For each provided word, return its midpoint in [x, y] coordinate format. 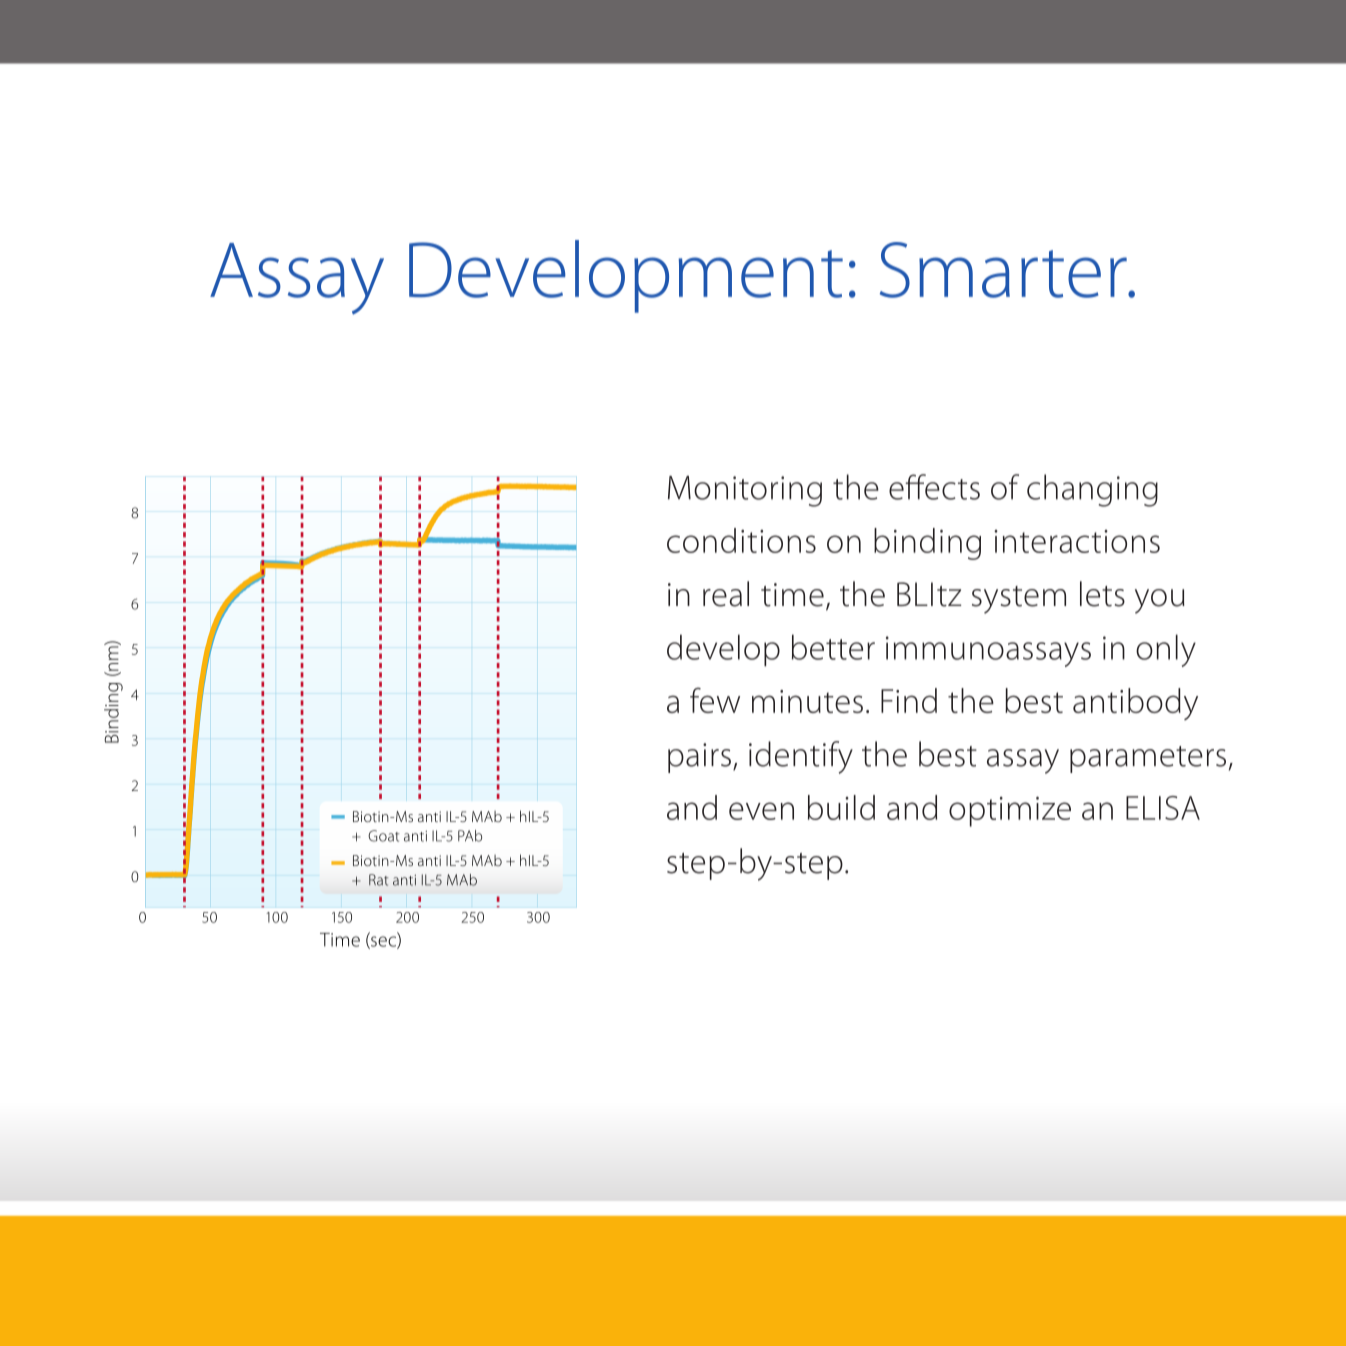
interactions [1077, 541]
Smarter [1004, 270]
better [833, 647]
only [1166, 650]
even [761, 811]
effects [934, 487]
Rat [378, 880]
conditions [741, 540]
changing [1092, 490]
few [715, 700]
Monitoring [745, 491]
